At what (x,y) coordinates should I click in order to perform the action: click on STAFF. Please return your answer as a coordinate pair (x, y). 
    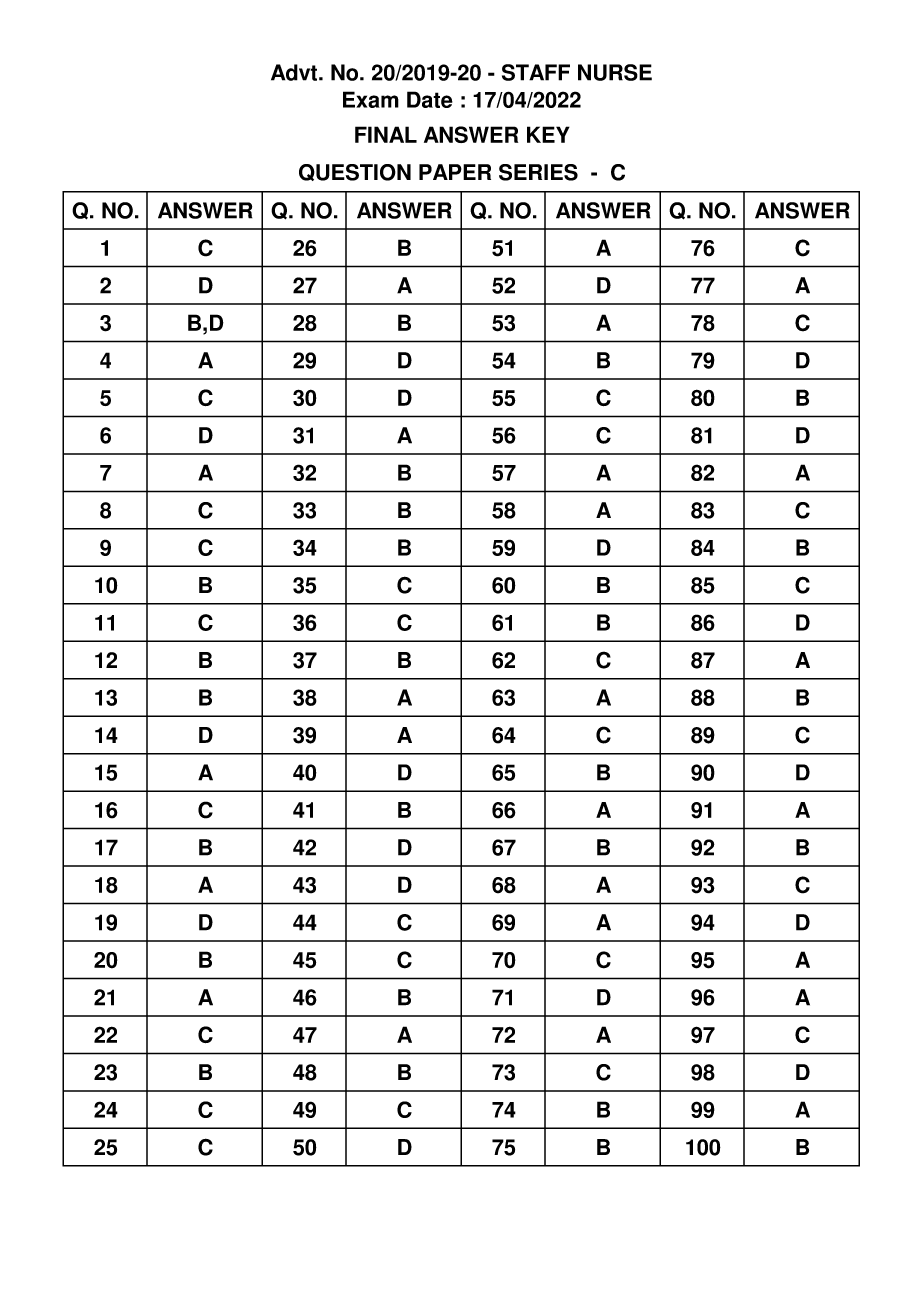
    Looking at the image, I should click on (536, 72).
